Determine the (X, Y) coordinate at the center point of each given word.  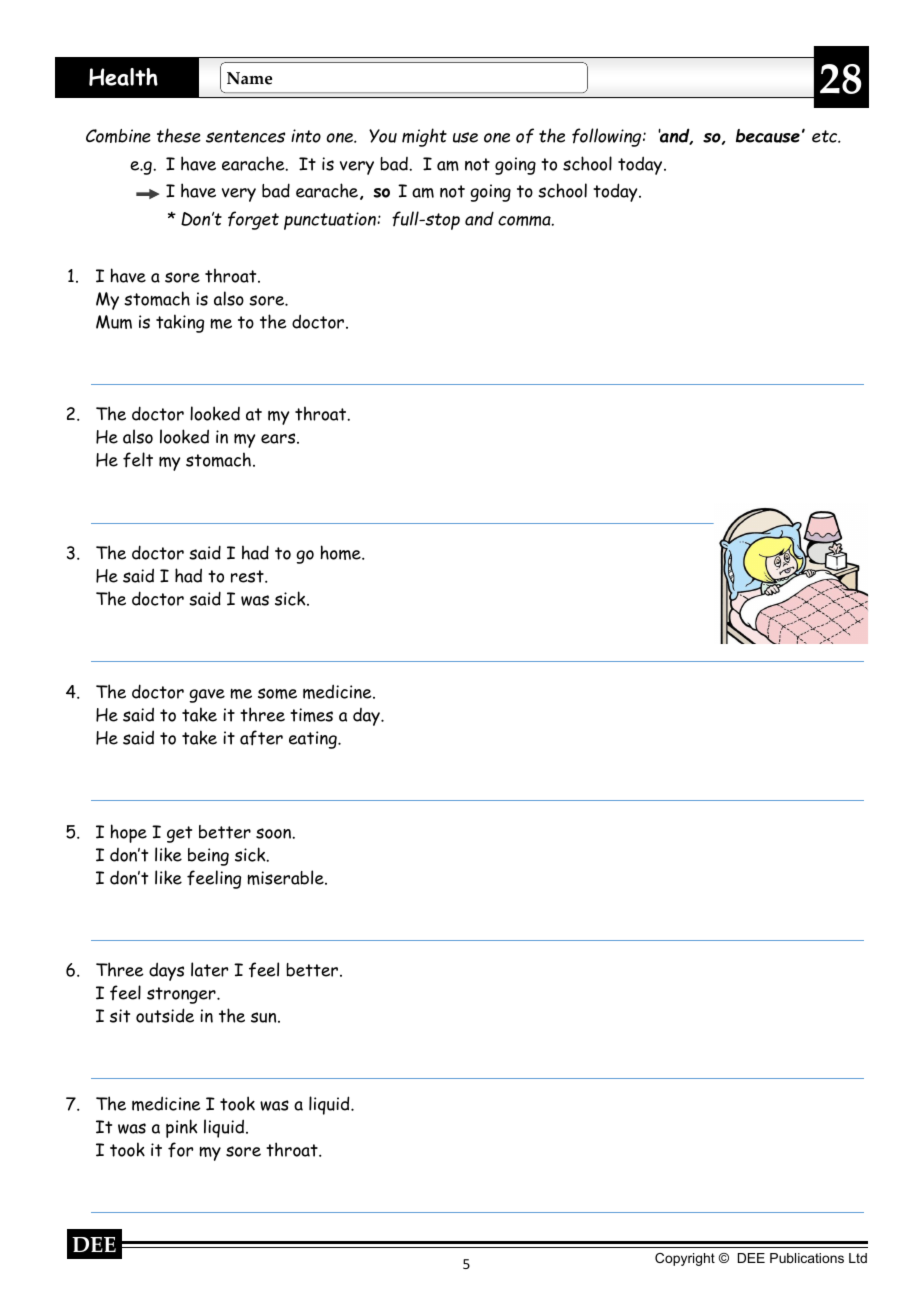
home (342, 552)
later (209, 969)
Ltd (858, 1258)
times (311, 715)
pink (182, 1128)
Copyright (685, 1259)
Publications (807, 1258)
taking (180, 323)
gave (207, 696)
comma (525, 221)
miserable (286, 877)
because (768, 136)
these (179, 135)
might (424, 137)
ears (279, 438)
